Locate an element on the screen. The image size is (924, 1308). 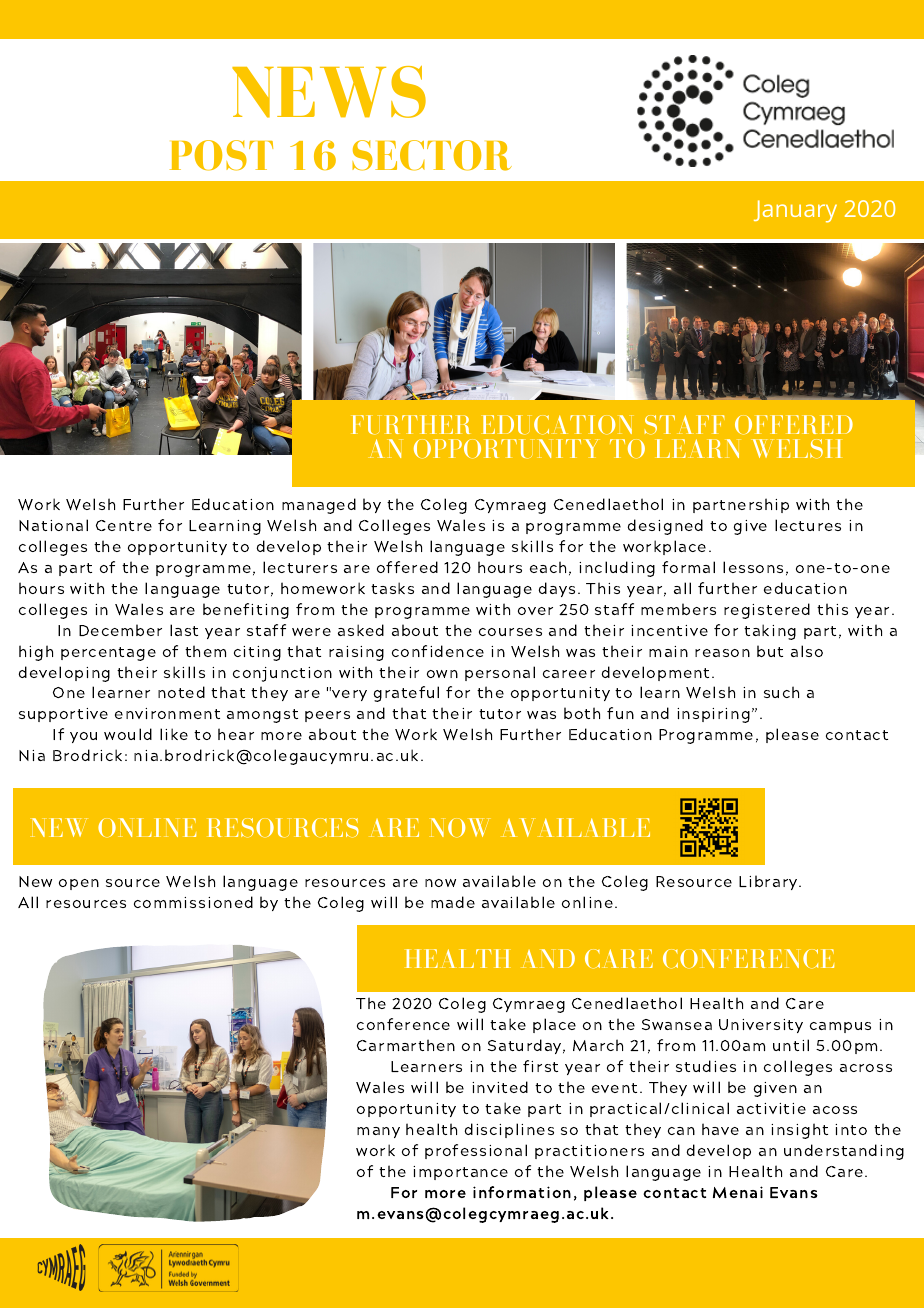
importance is located at coordinates (460, 1173).
